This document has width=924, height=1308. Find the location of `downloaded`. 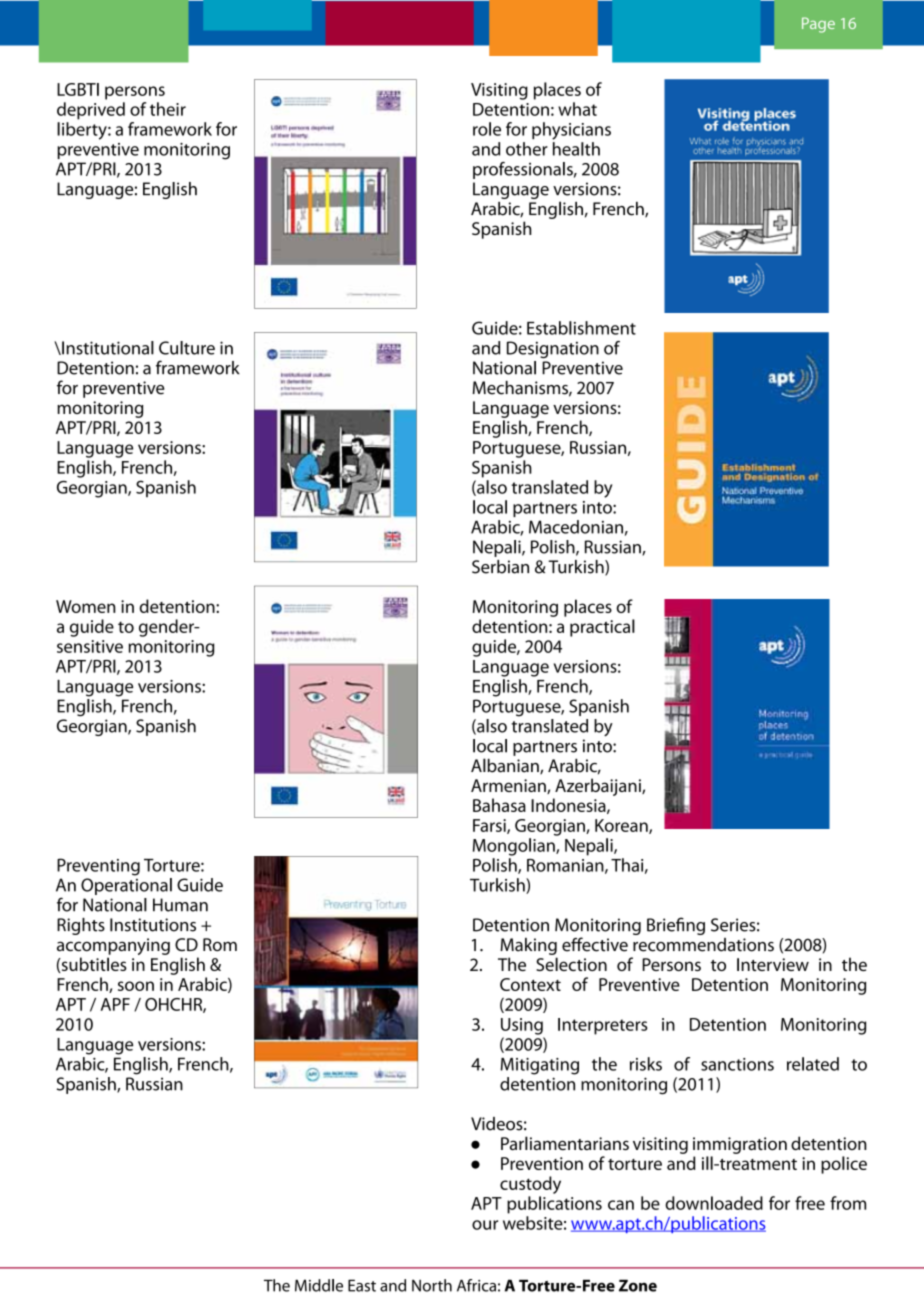

downloaded is located at coordinates (714, 1203).
